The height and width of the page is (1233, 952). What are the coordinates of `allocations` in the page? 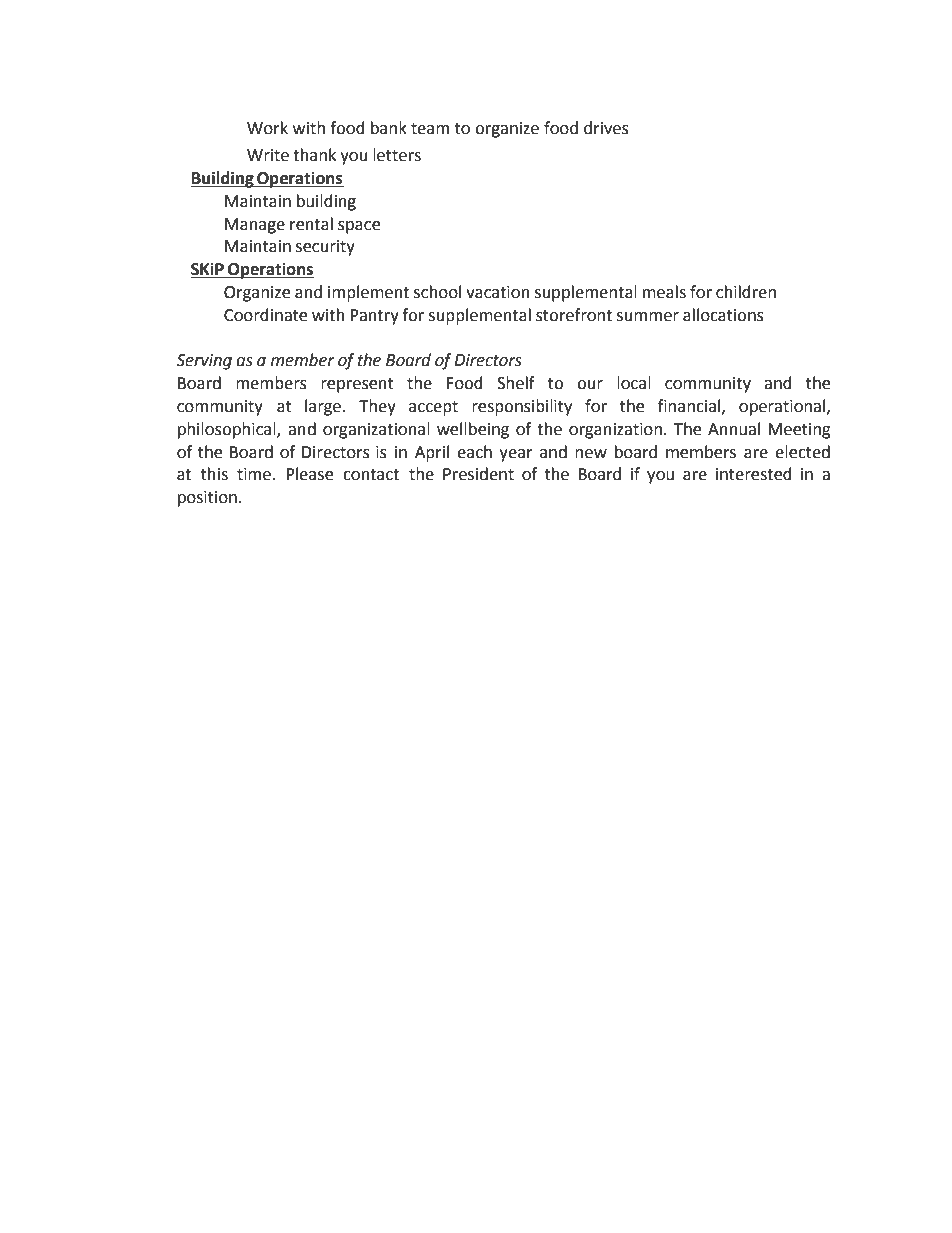 It's located at (723, 315).
